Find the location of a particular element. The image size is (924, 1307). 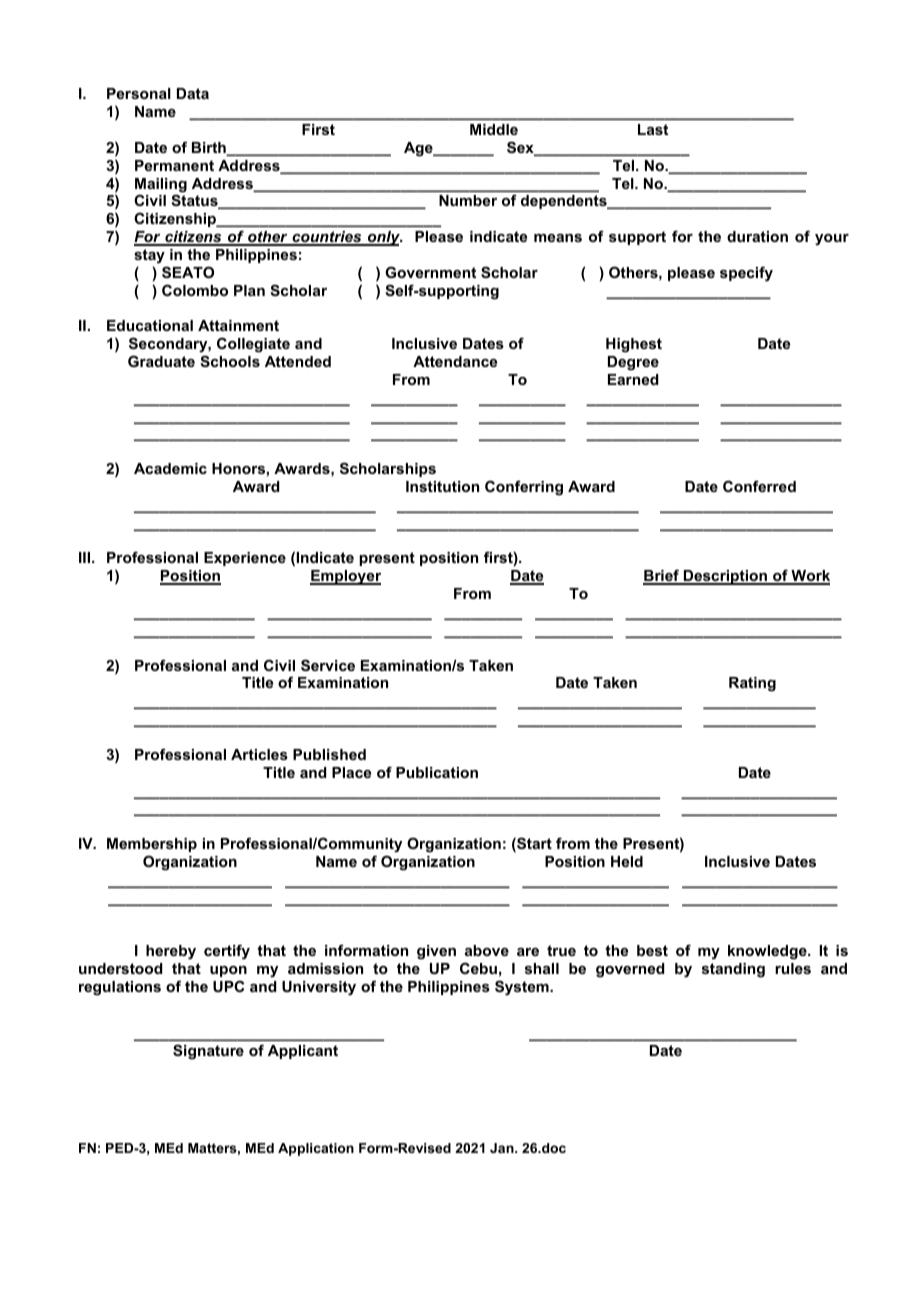

Data is located at coordinates (193, 93).
